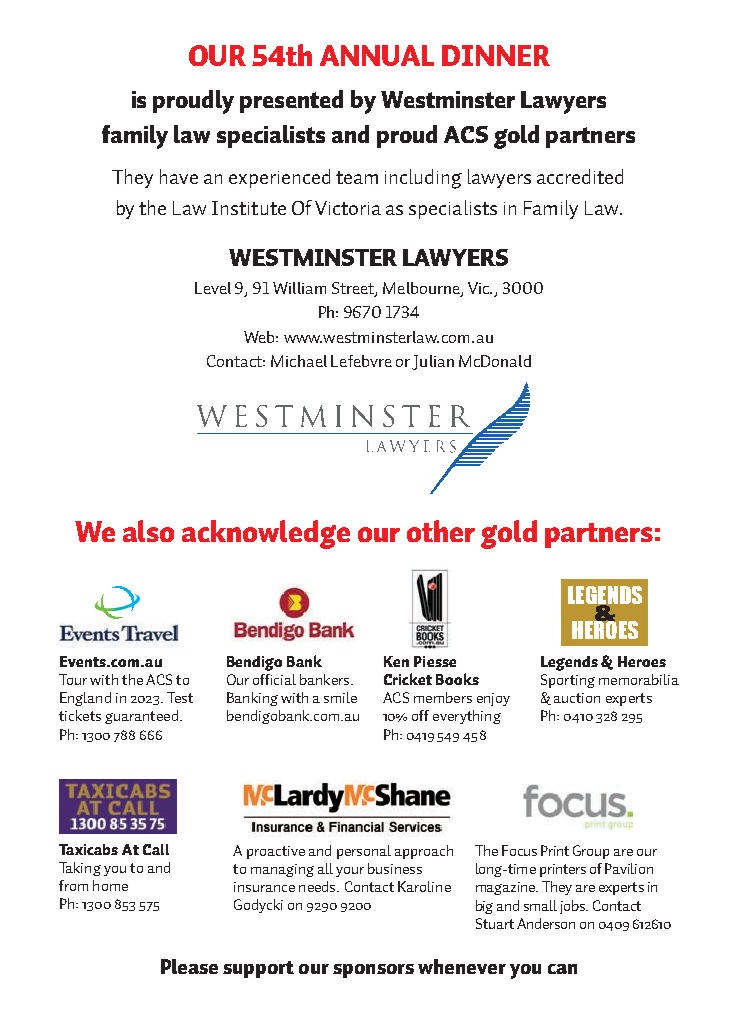 The width and height of the image is (738, 1033). What do you see at coordinates (299, 288) in the image?
I see `William` at bounding box center [299, 288].
